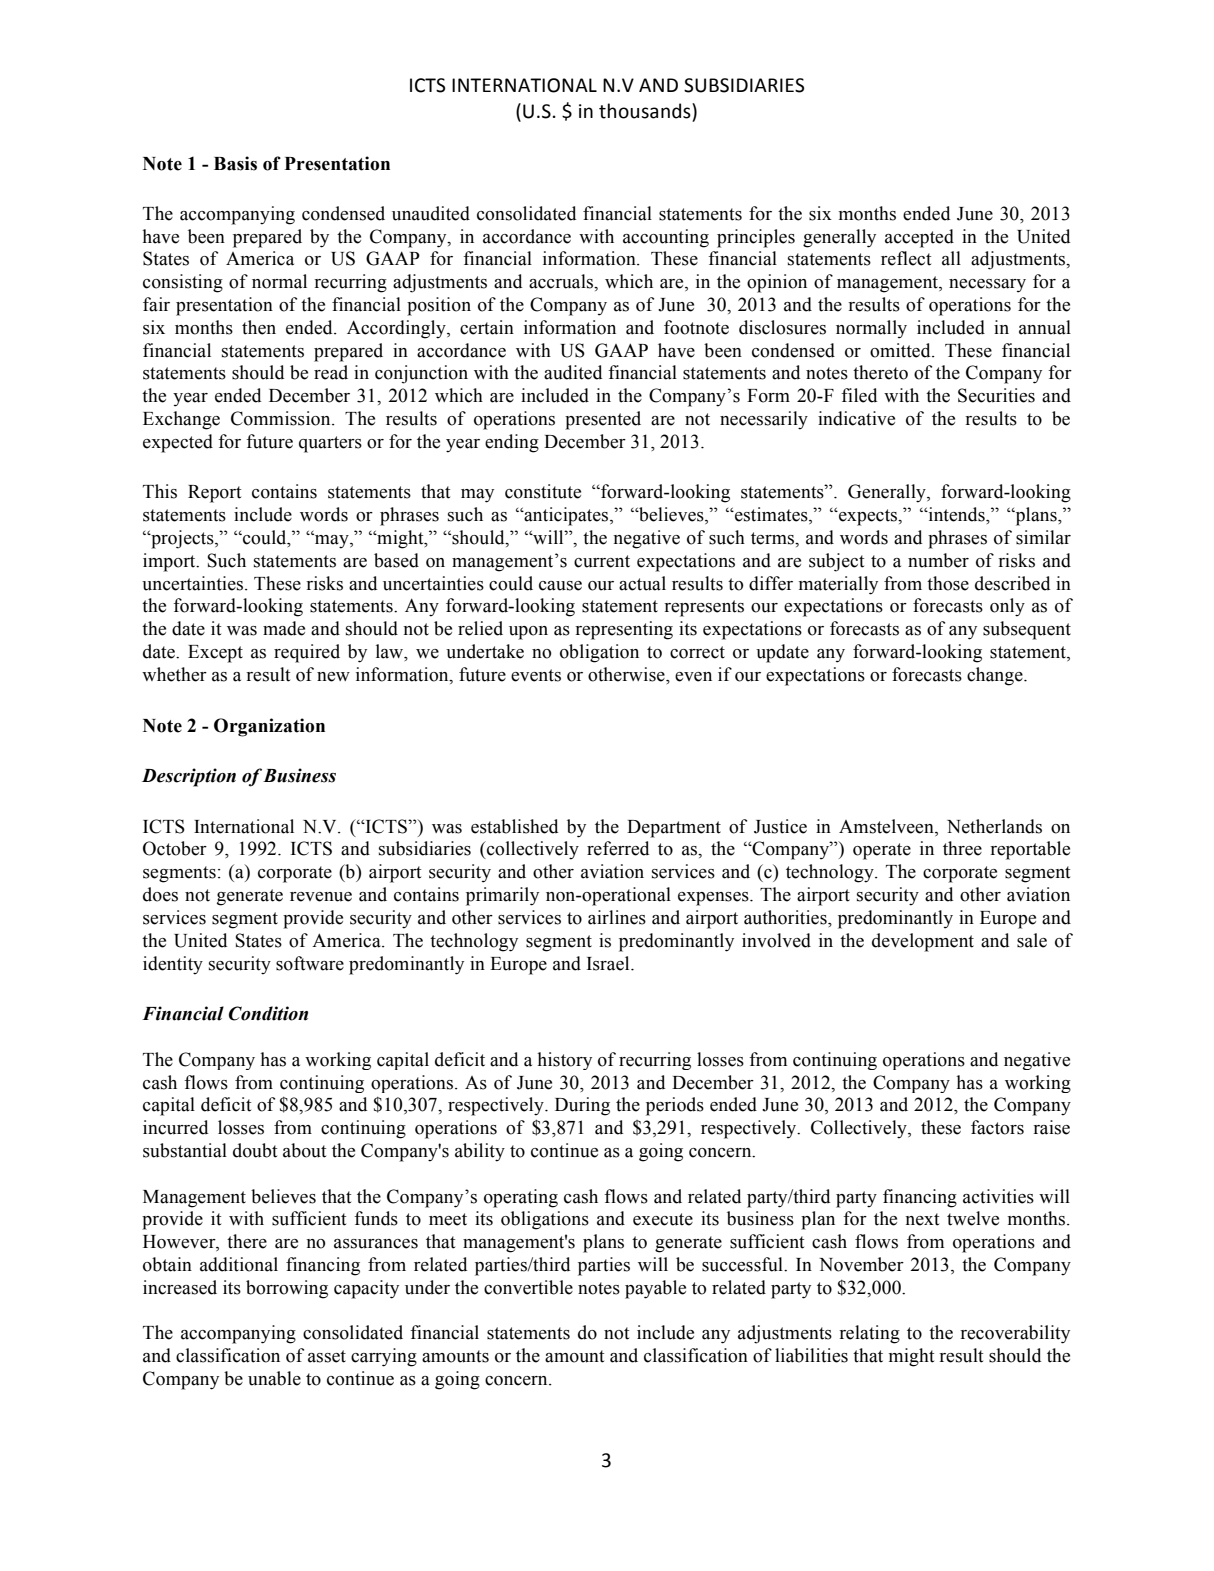 The image size is (1214, 1571). Describe the element at coordinates (646, 111) in the page. I see `thousands` at that location.
